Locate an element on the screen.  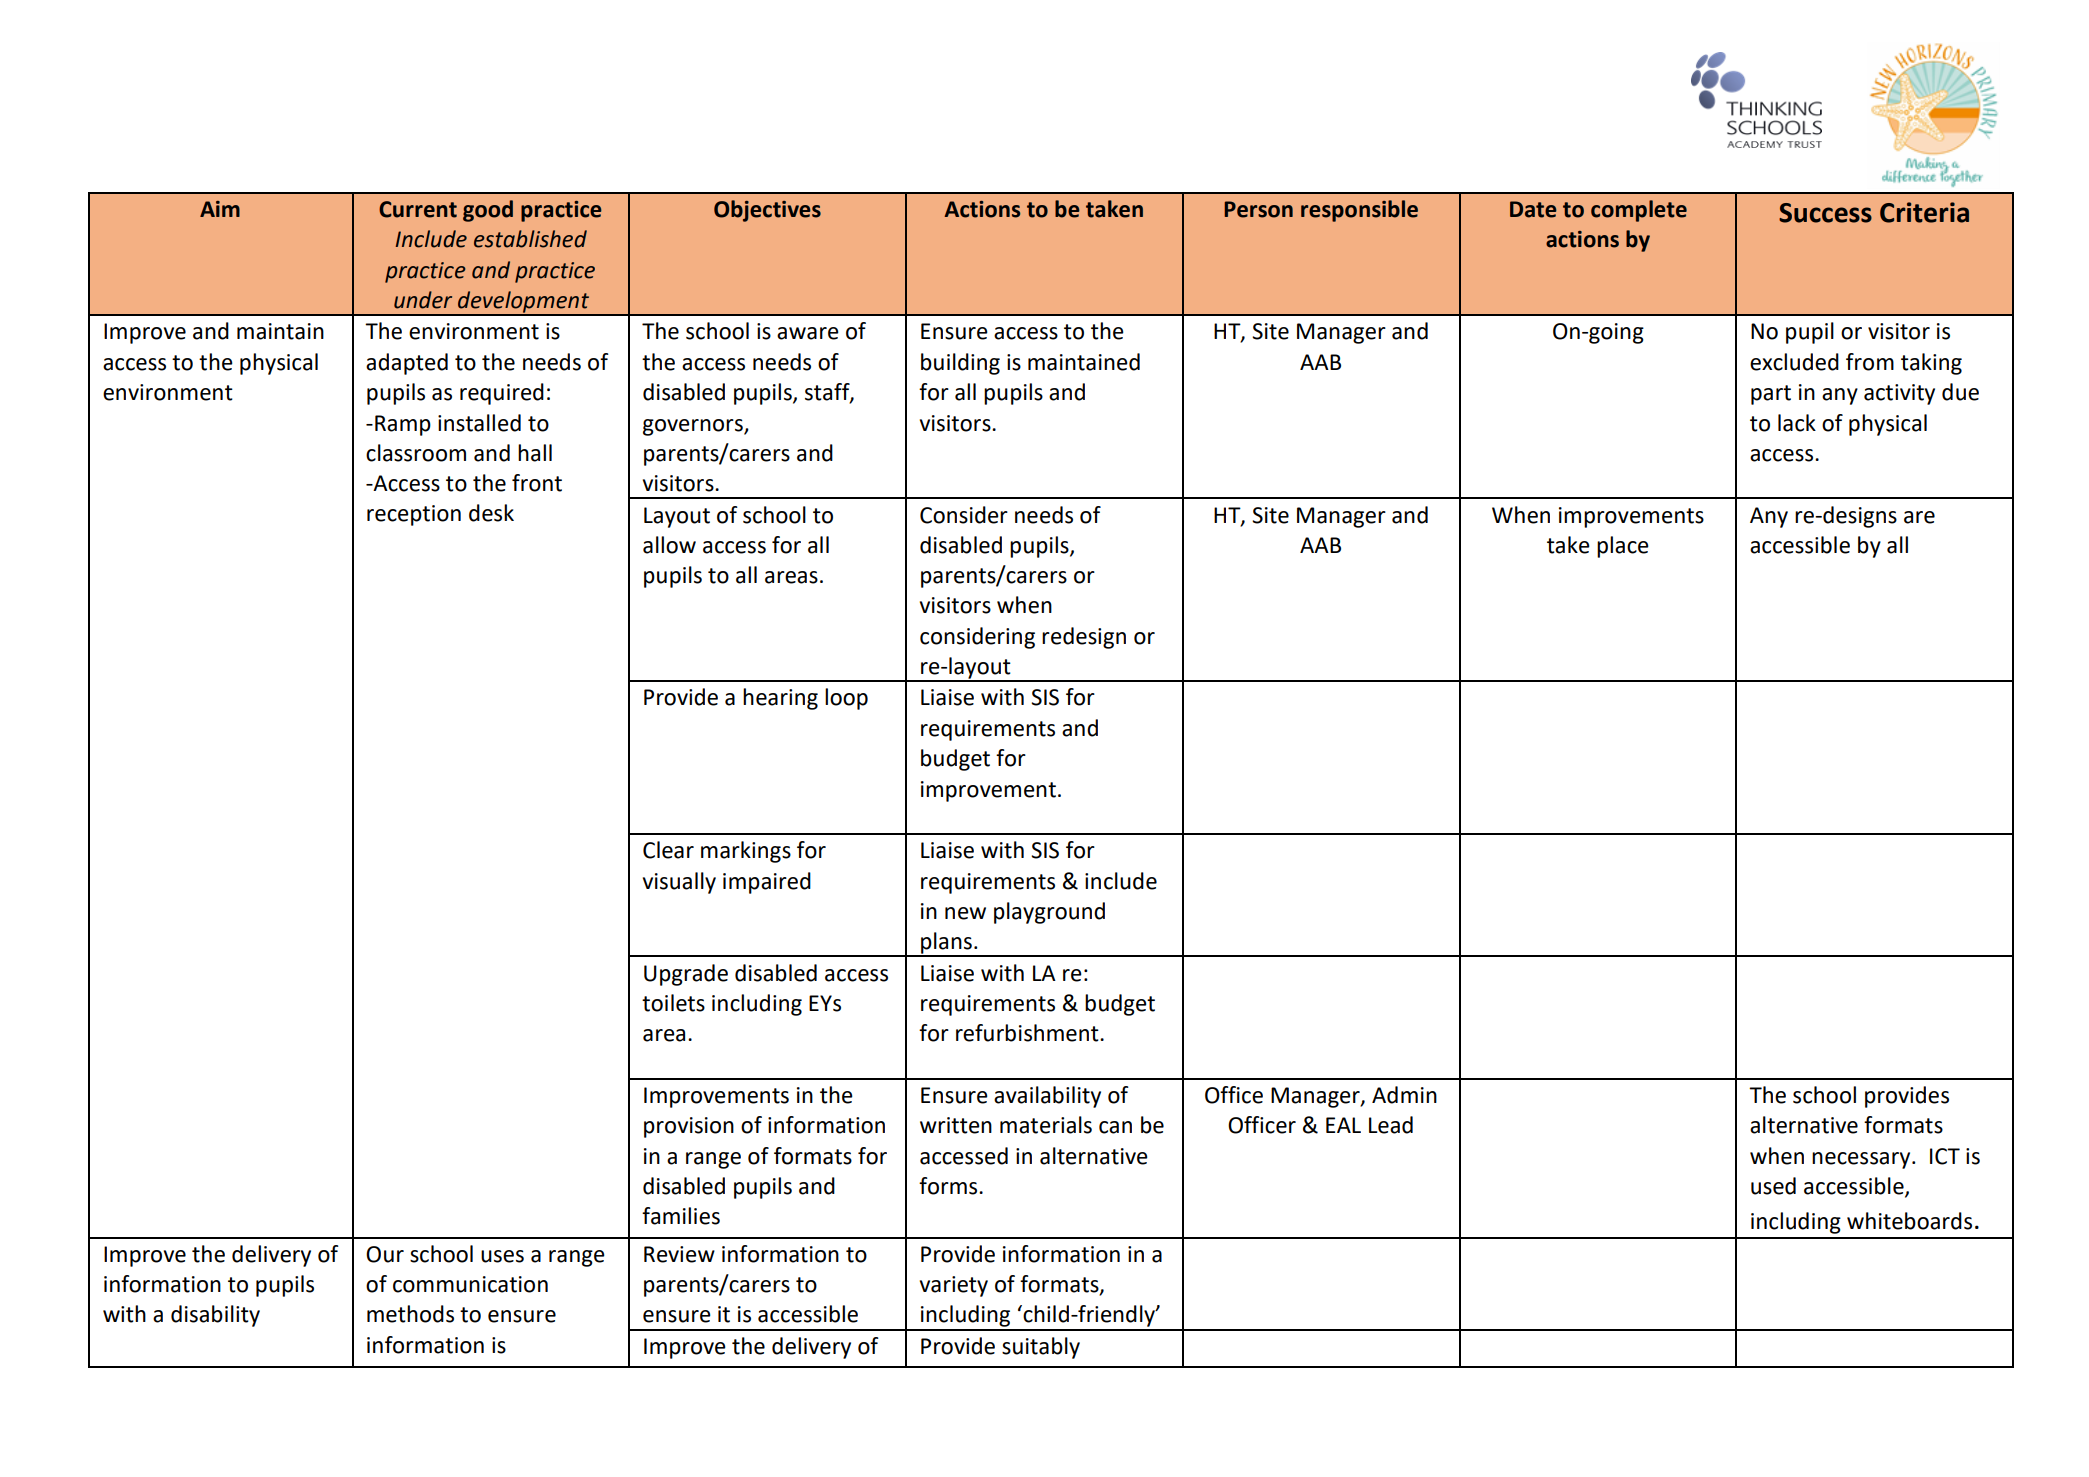
Success is located at coordinates (1825, 213).
